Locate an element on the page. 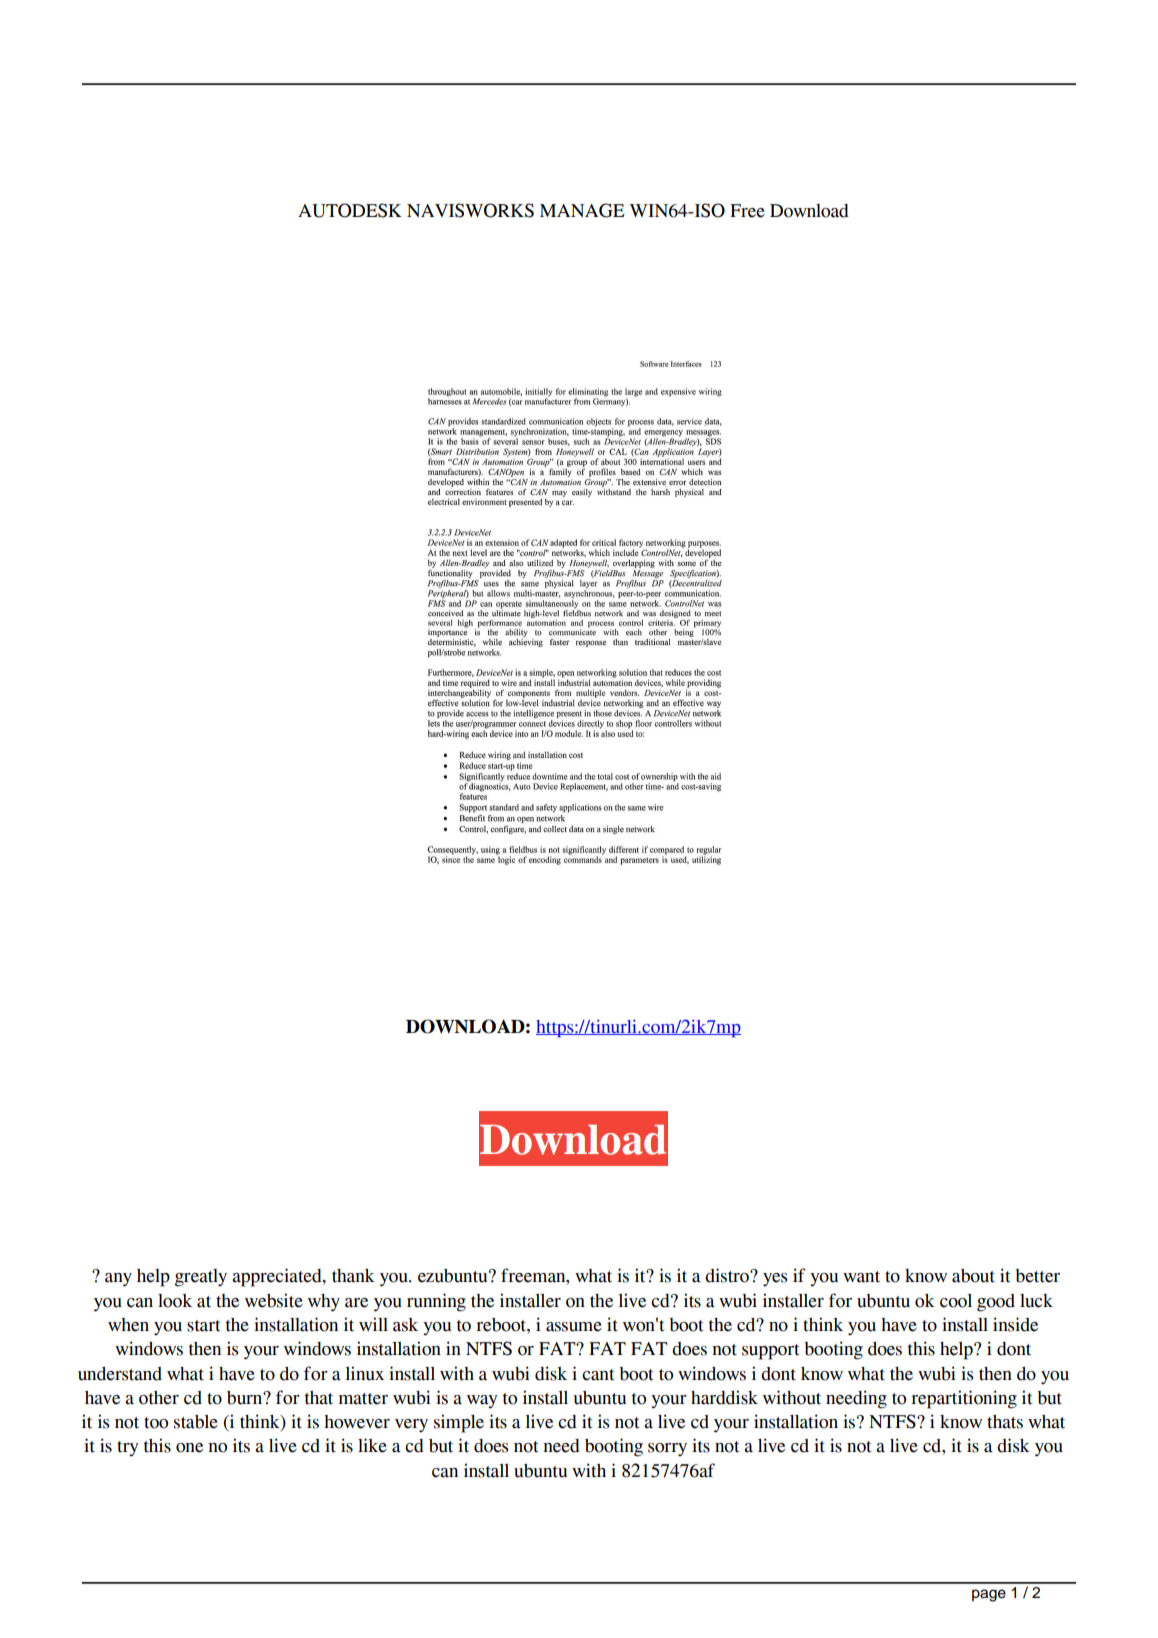 The height and width of the page is (1638, 1158). one is located at coordinates (189, 1448).
